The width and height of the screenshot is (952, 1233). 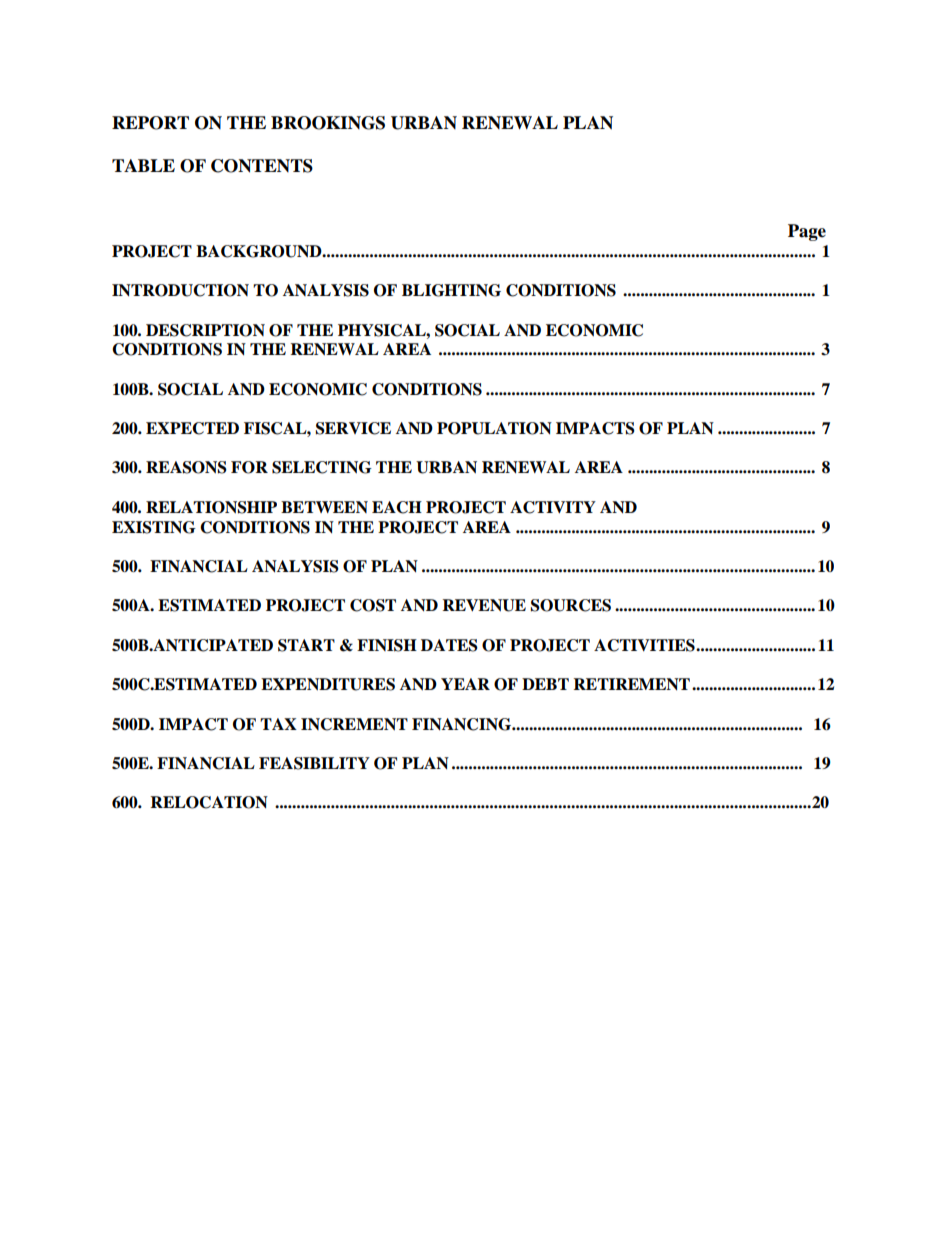 I want to click on CONTENTS, so click(x=262, y=166).
